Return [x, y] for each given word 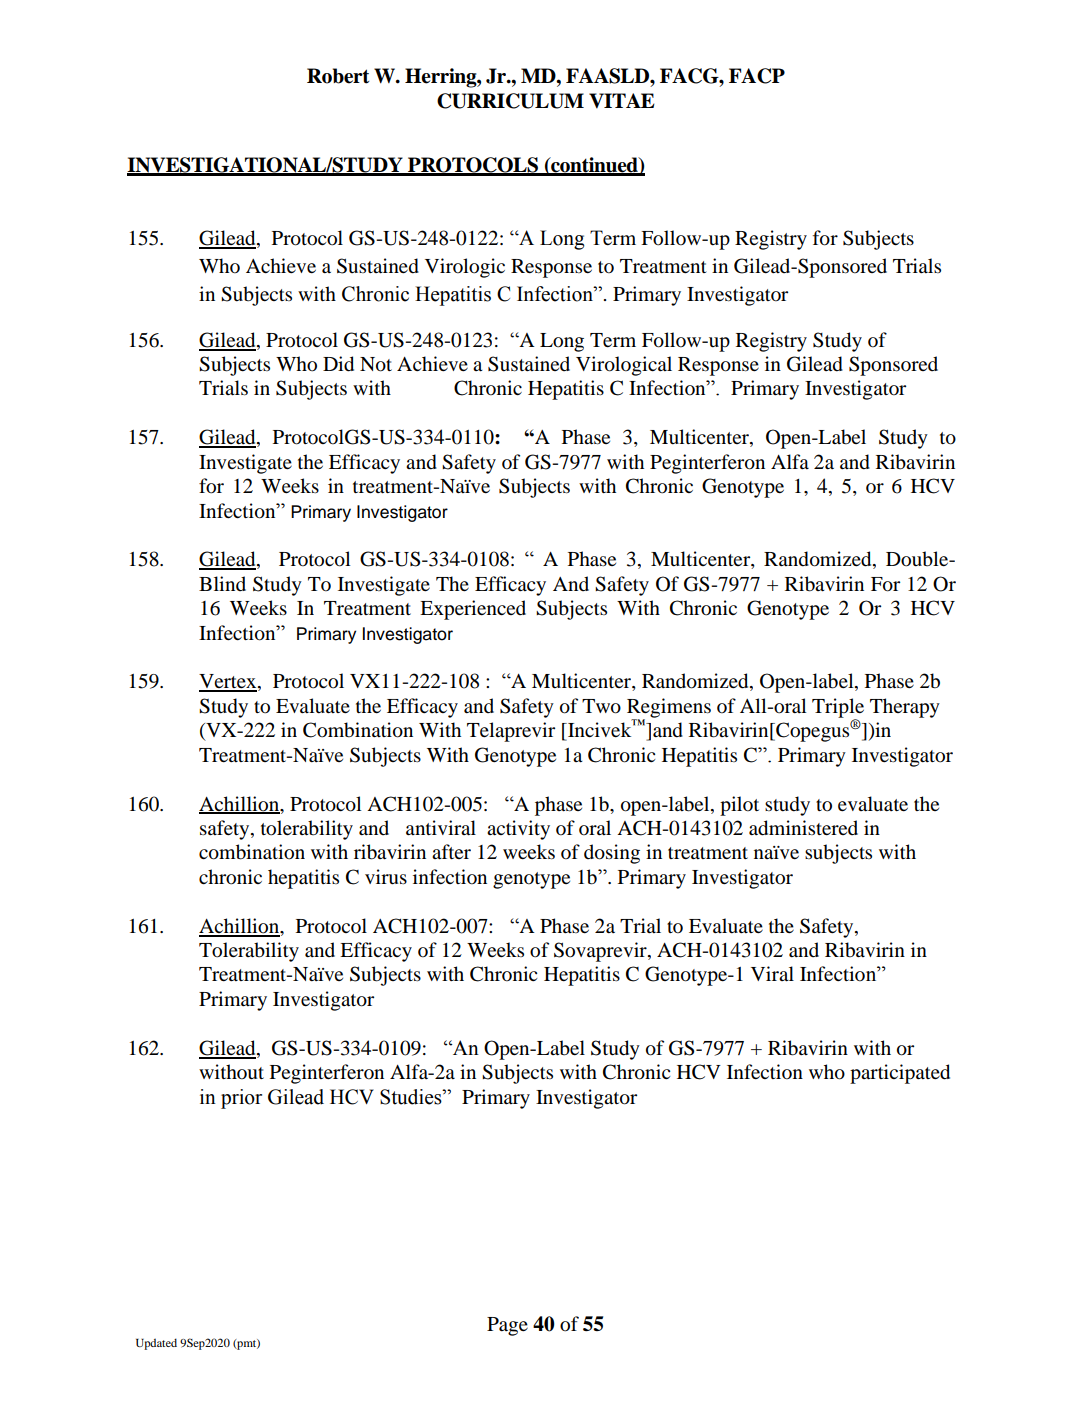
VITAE [622, 101]
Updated [156, 1344]
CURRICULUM [510, 101]
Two [601, 706]
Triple [838, 709]
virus [386, 877]
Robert [338, 76]
